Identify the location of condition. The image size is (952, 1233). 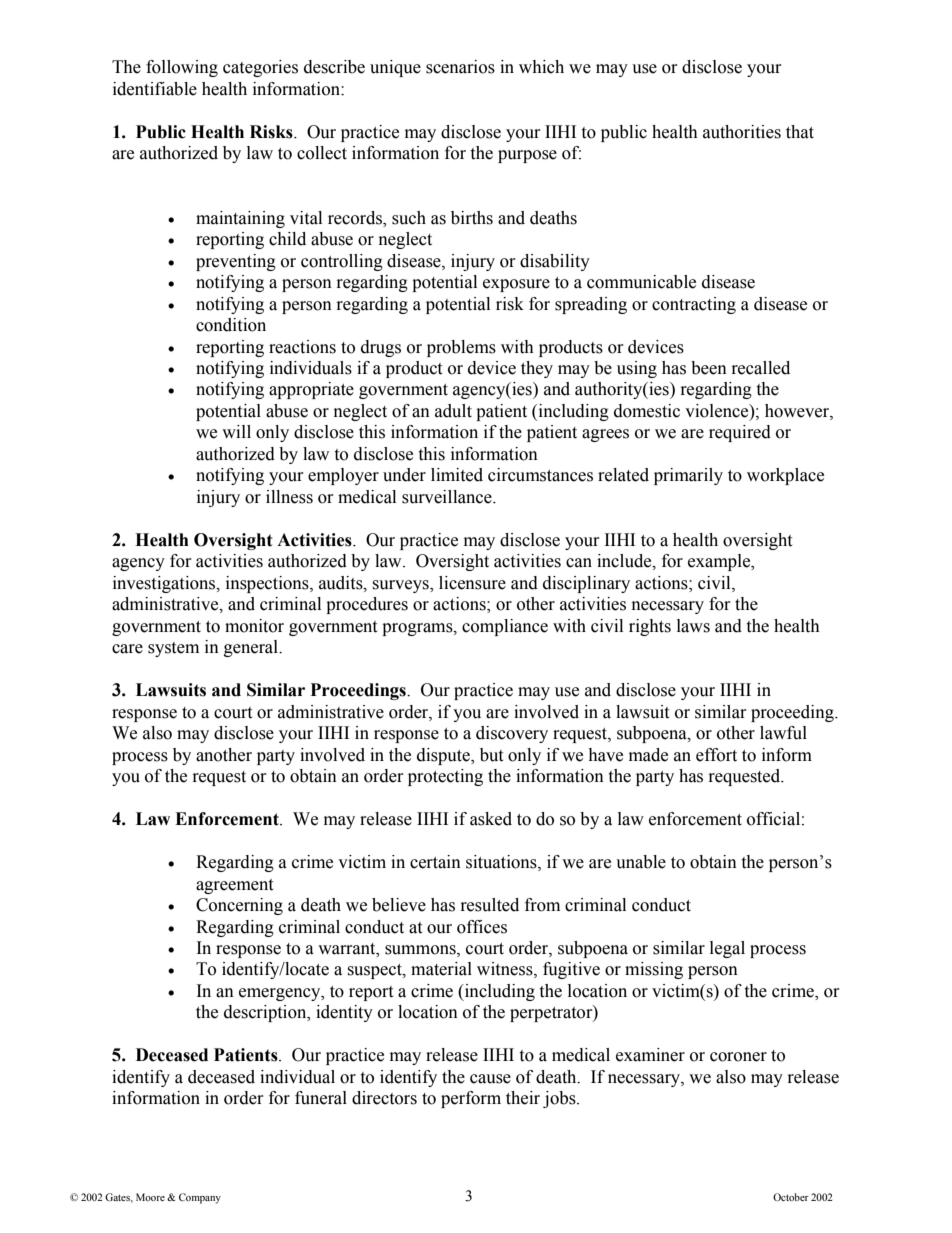
(231, 325).
